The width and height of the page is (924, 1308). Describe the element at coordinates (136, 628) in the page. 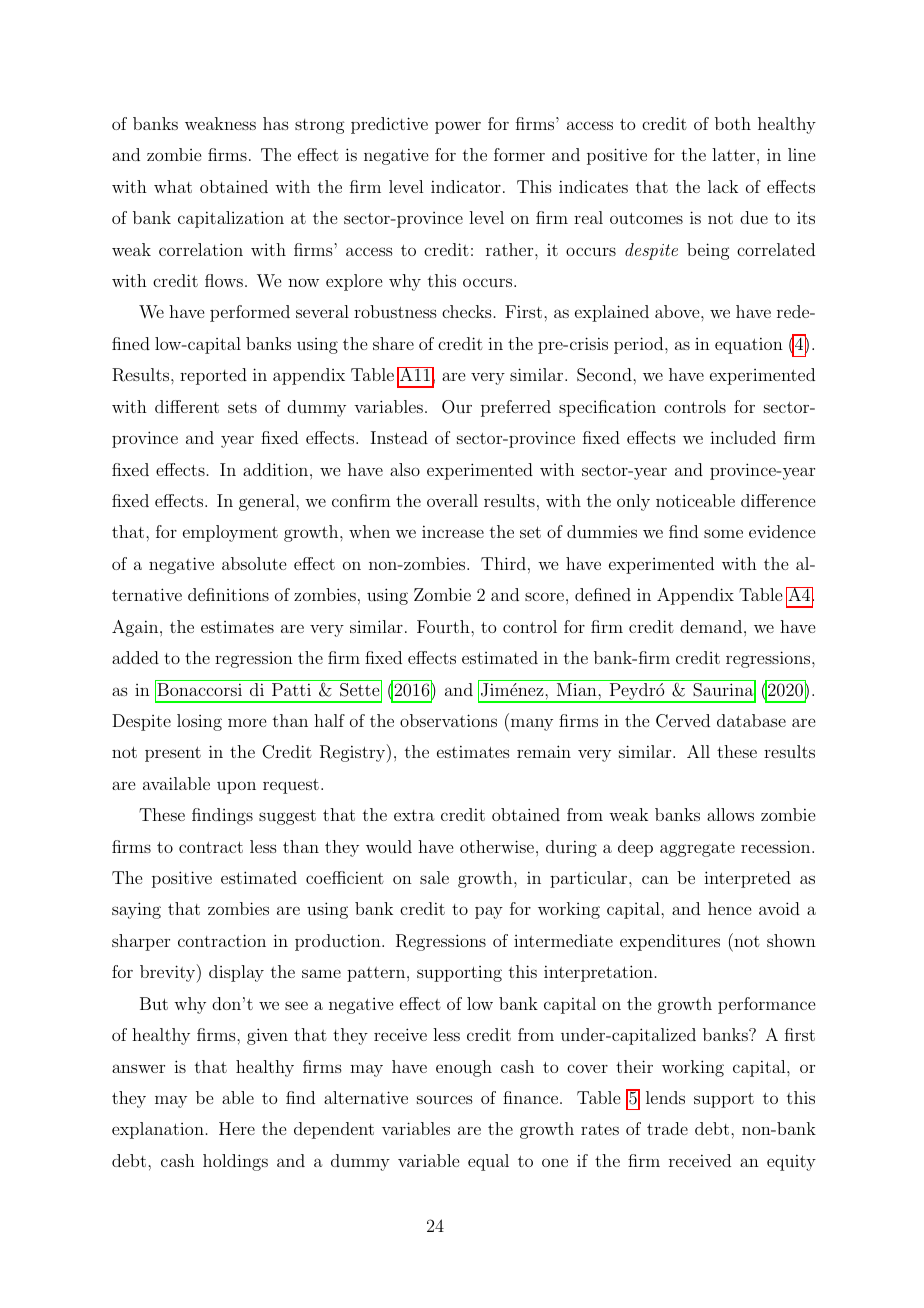

I see `Again` at that location.
